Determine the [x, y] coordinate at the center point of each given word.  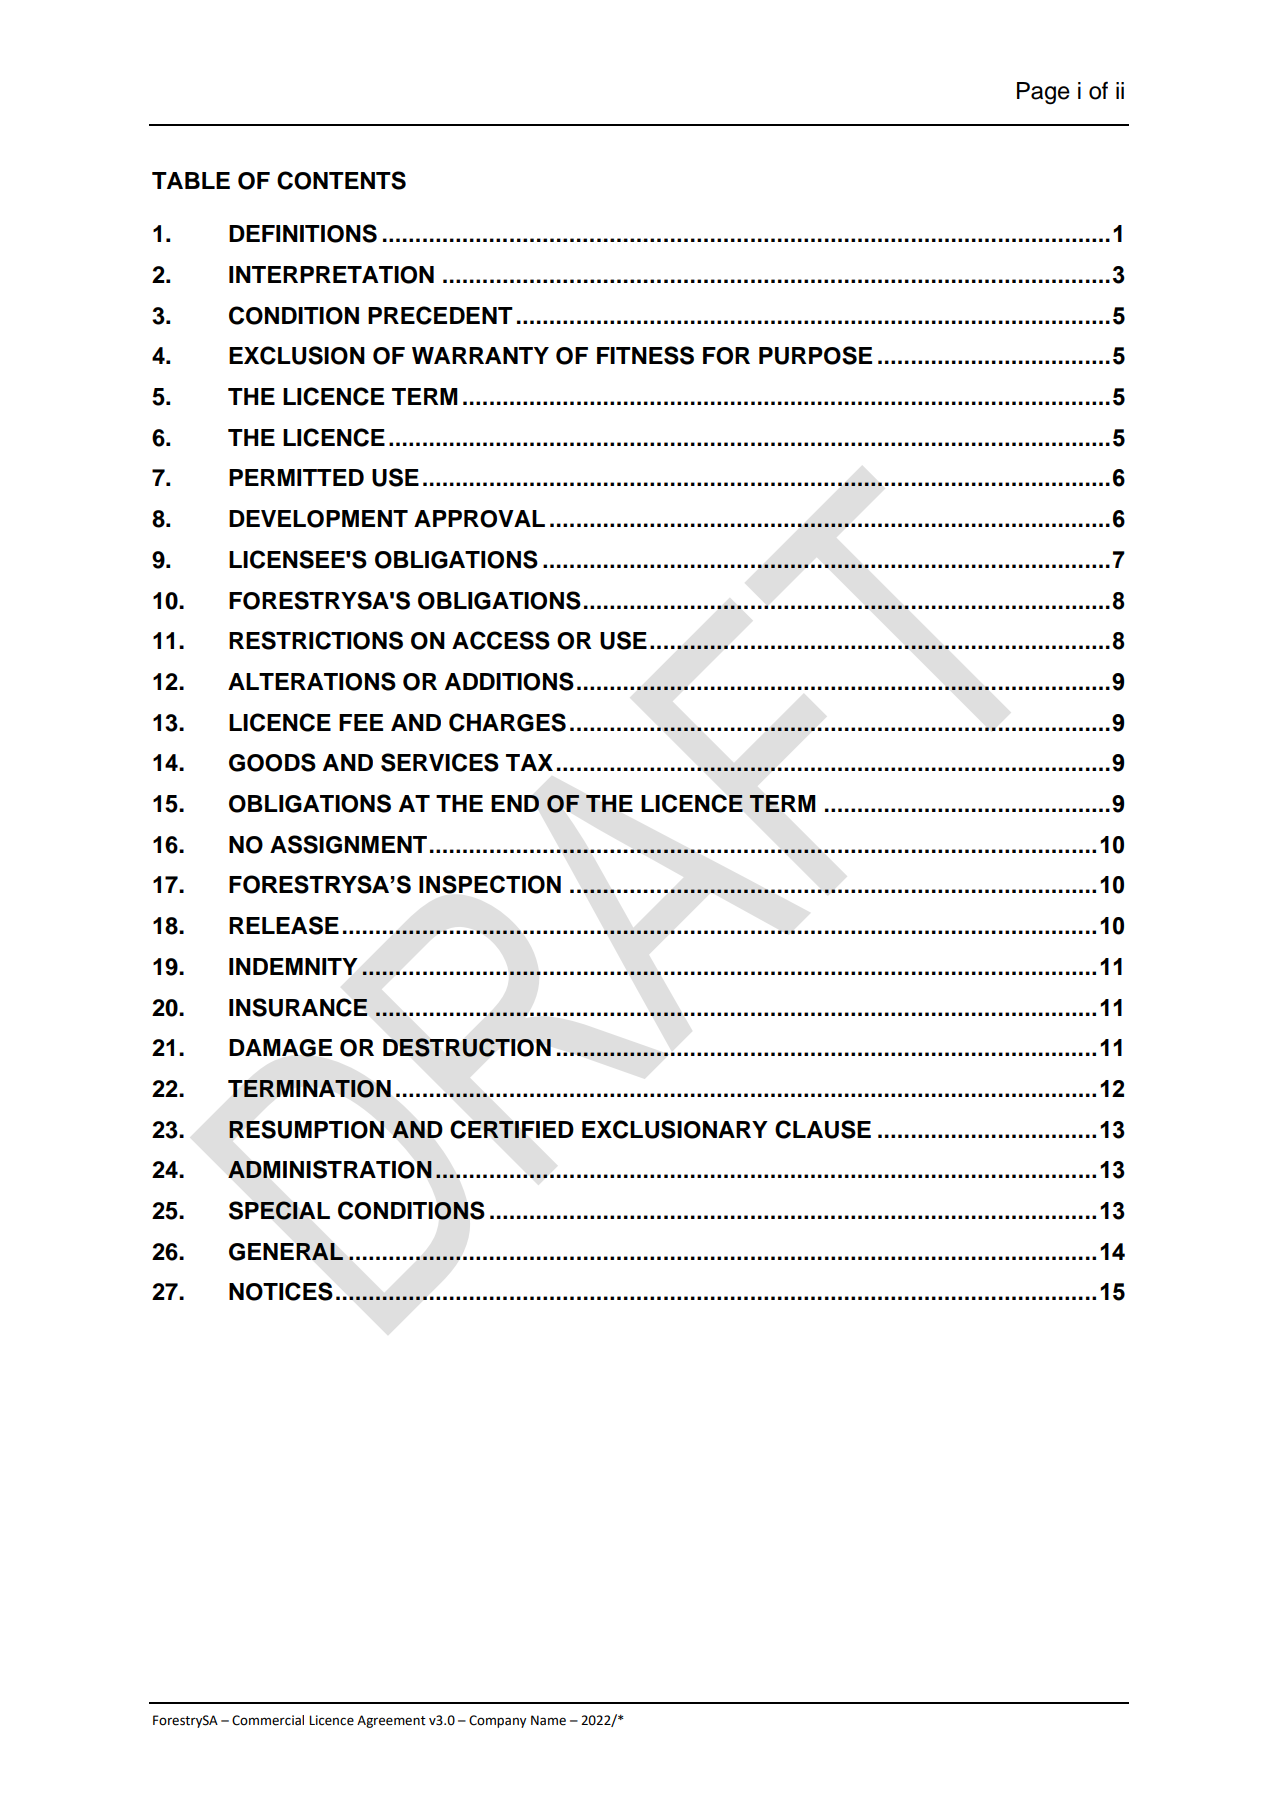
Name [548, 1720]
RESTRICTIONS [316, 640]
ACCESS [501, 640]
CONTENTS [341, 180]
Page [1043, 93]
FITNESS [645, 355]
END [515, 803]
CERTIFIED [512, 1129]
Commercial [268, 1720]
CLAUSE [823, 1129]
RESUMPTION [306, 1129]
